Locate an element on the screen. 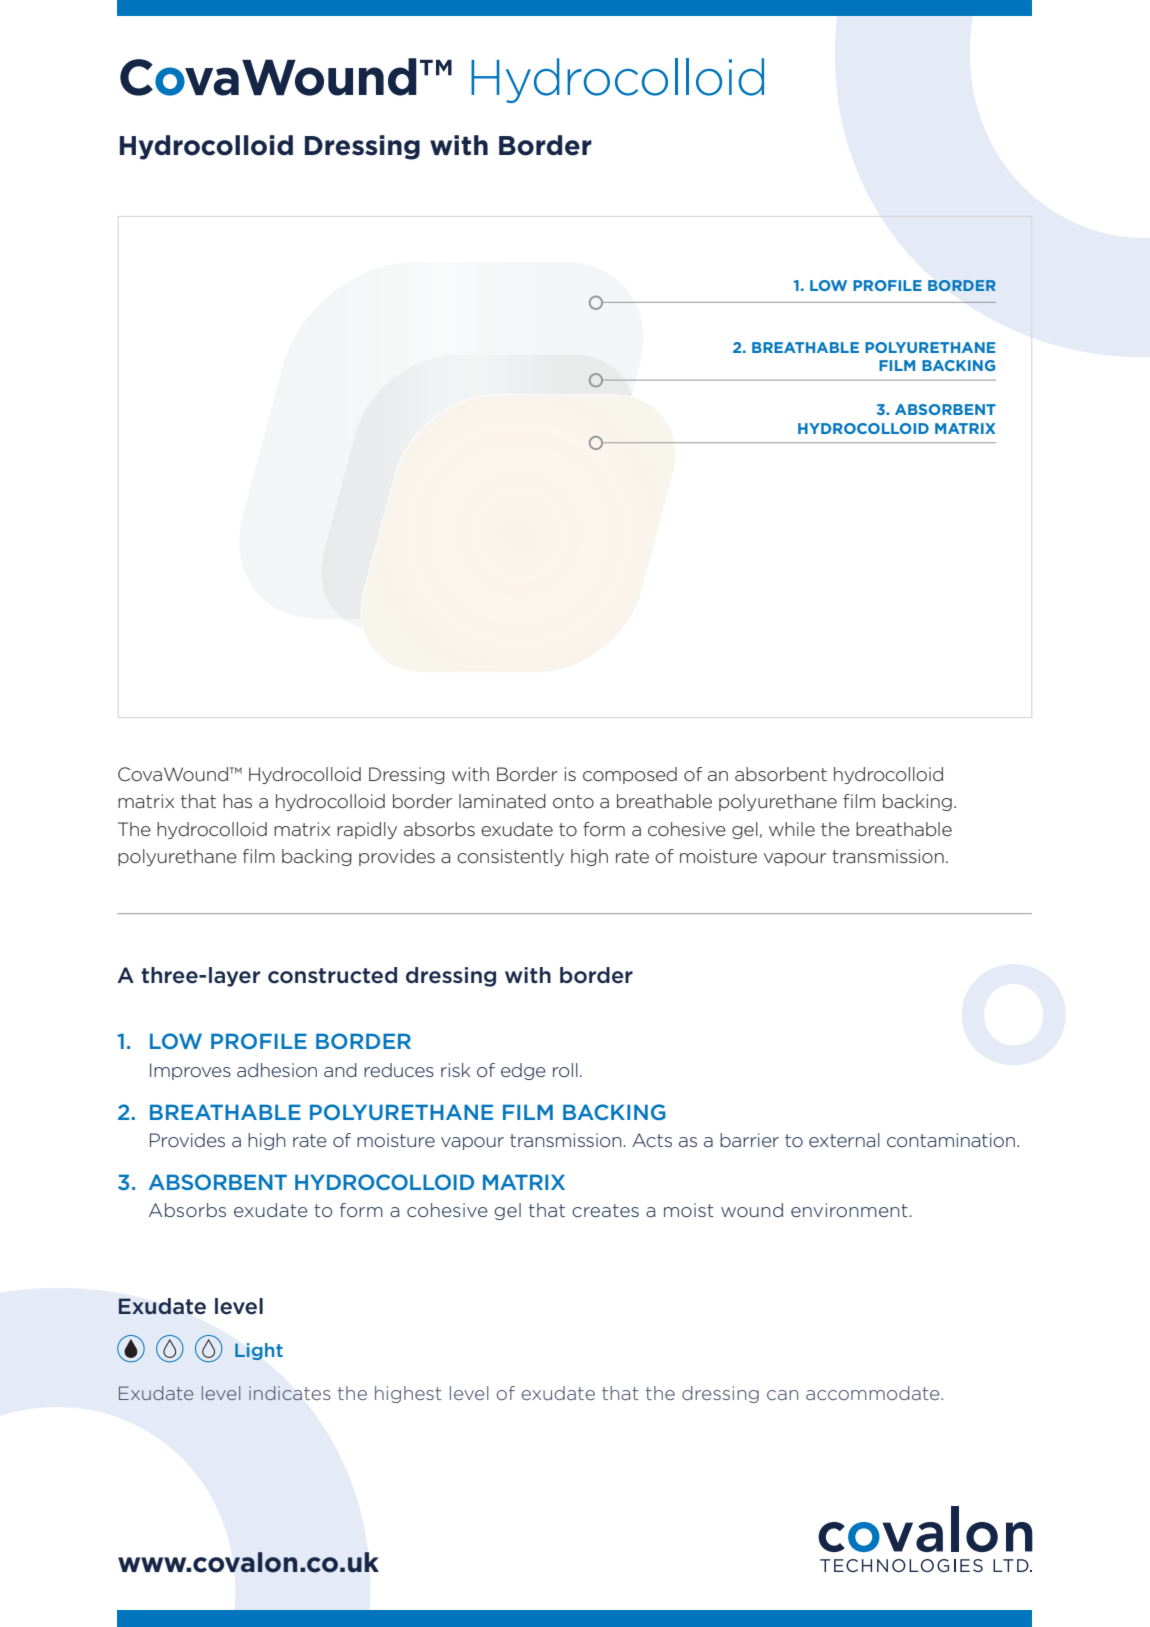  Light is located at coordinates (259, 1351).
